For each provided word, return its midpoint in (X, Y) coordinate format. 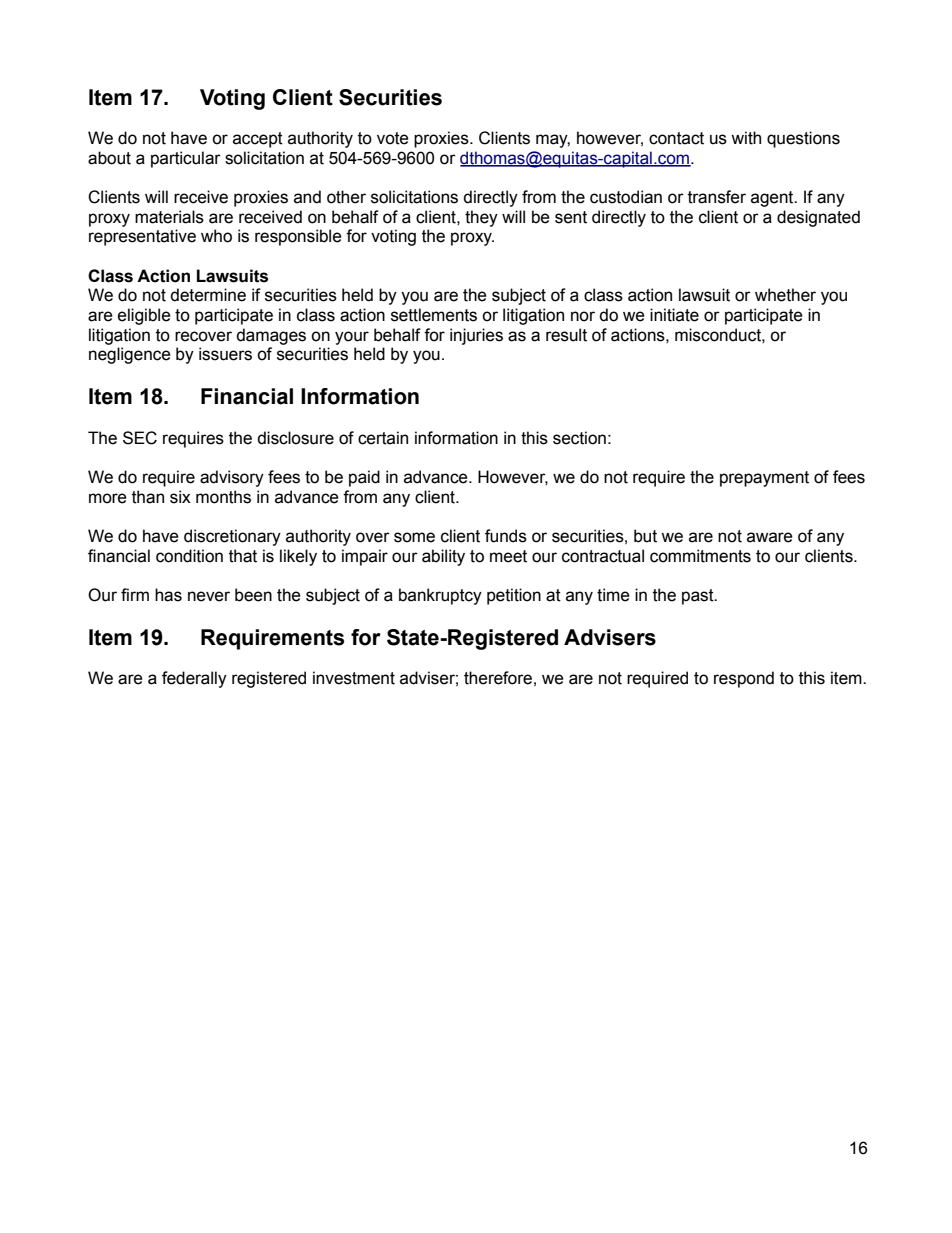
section (579, 438)
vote (393, 138)
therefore (498, 678)
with (746, 138)
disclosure (295, 438)
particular (186, 159)
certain (383, 438)
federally (194, 679)
